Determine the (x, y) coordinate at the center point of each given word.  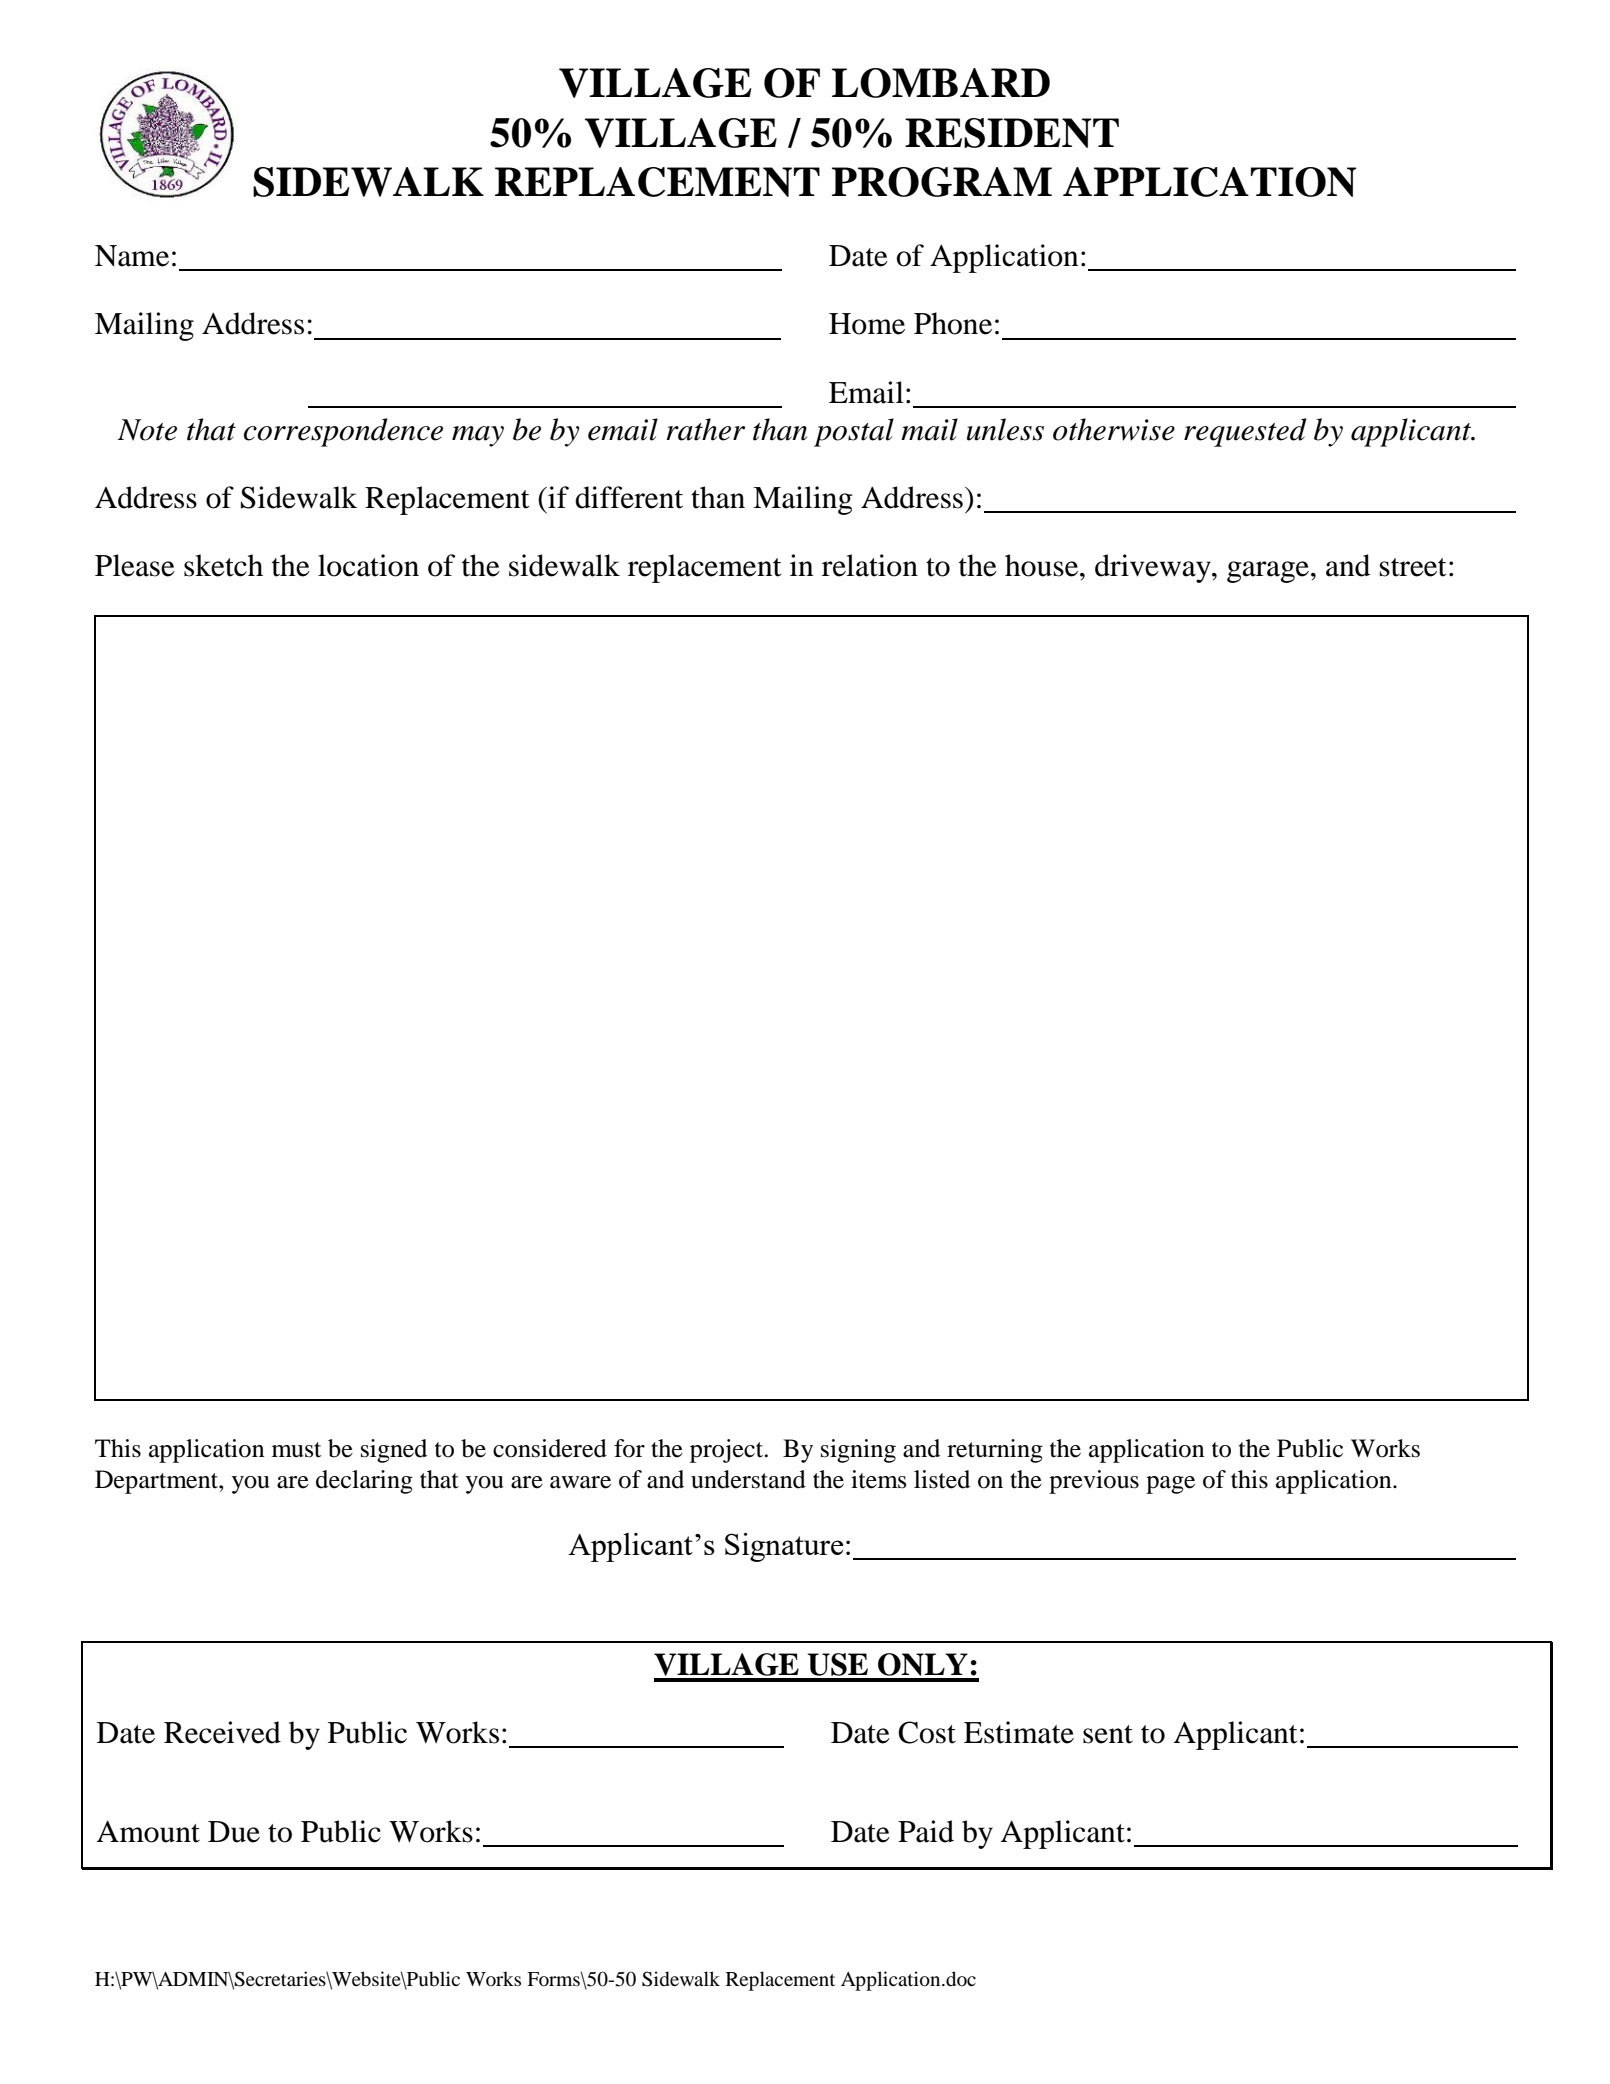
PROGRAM (942, 182)
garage (1268, 572)
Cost (927, 1732)
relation (870, 565)
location (368, 565)
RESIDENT (1012, 133)
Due (234, 1832)
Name (132, 256)
